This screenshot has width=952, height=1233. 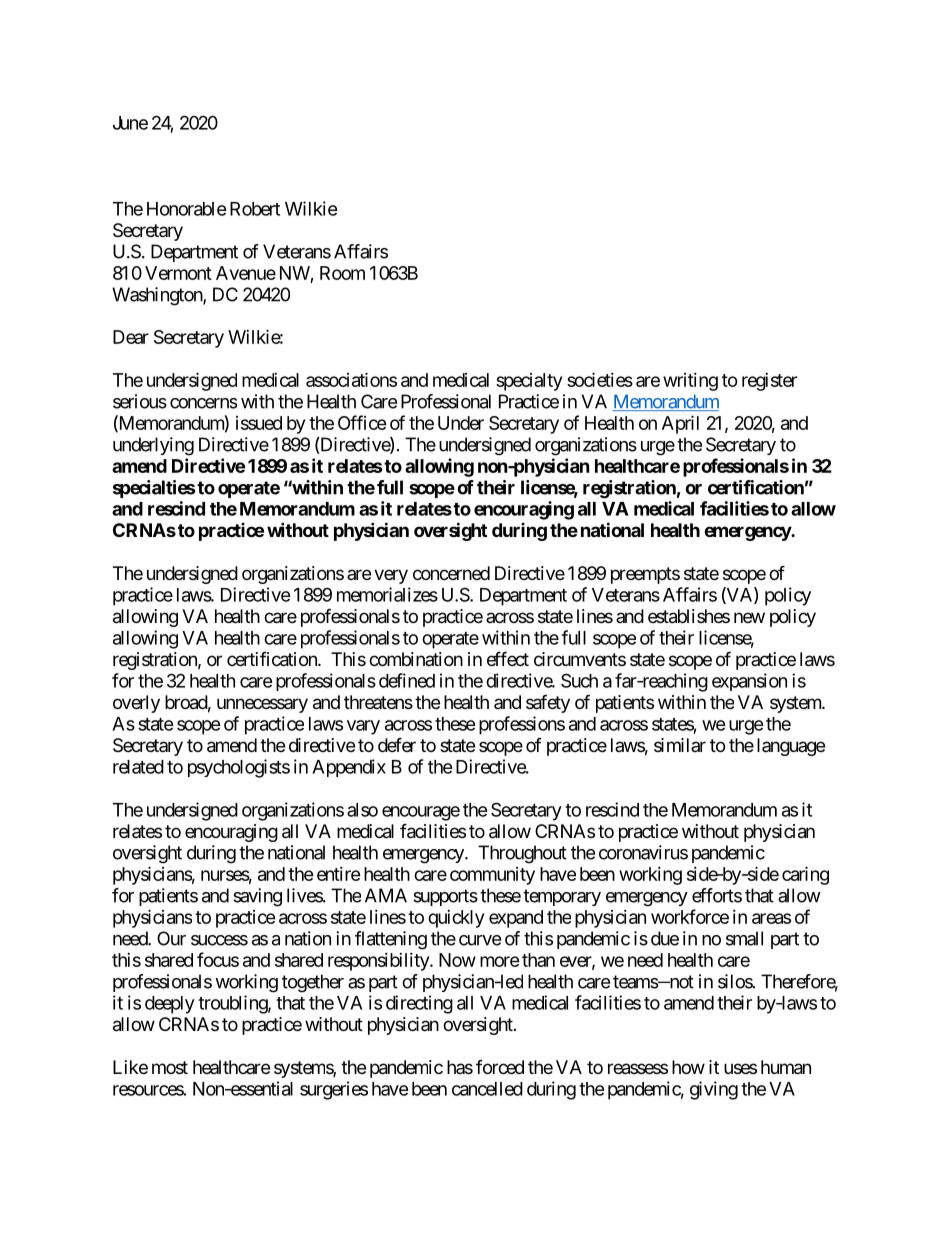 I want to click on effect, so click(x=508, y=658).
